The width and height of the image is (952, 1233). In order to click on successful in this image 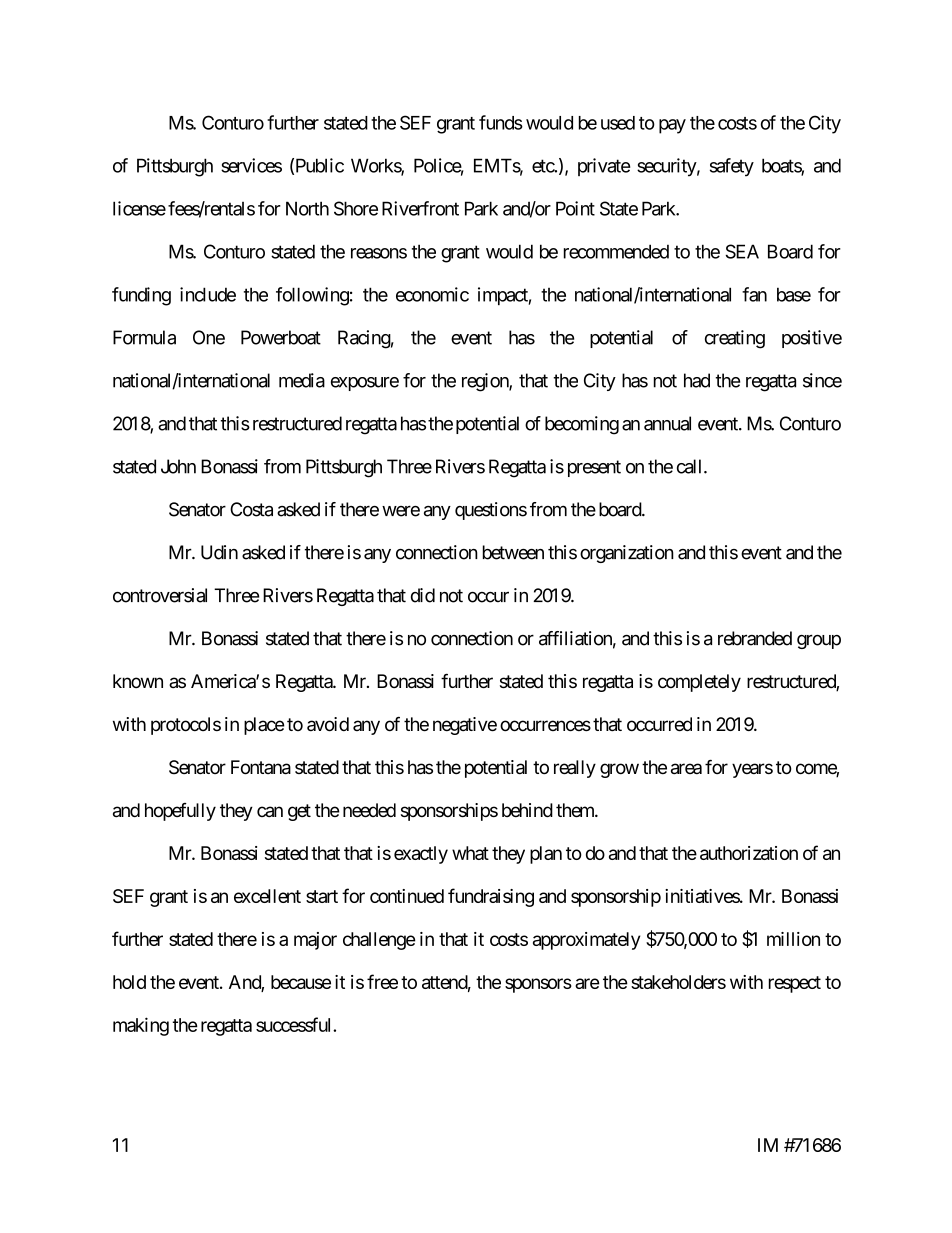, I will do `click(295, 1024)`.
